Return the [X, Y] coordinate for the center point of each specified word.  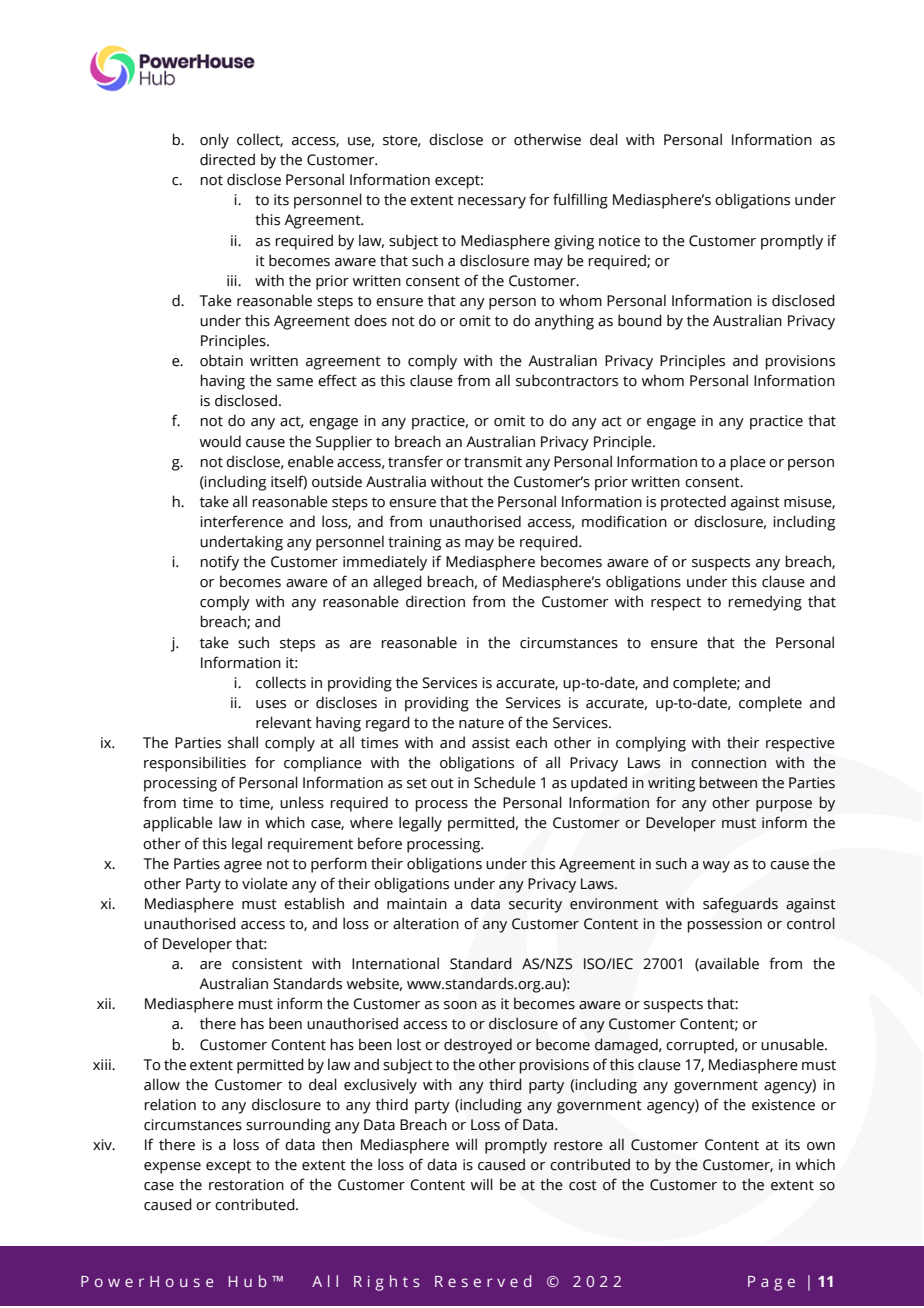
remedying [765, 603]
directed [227, 159]
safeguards [740, 905]
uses [271, 704]
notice [619, 241]
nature [481, 723]
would [220, 441]
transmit [493, 462]
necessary [492, 203]
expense [172, 1168]
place [748, 463]
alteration [426, 923]
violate [265, 883]
